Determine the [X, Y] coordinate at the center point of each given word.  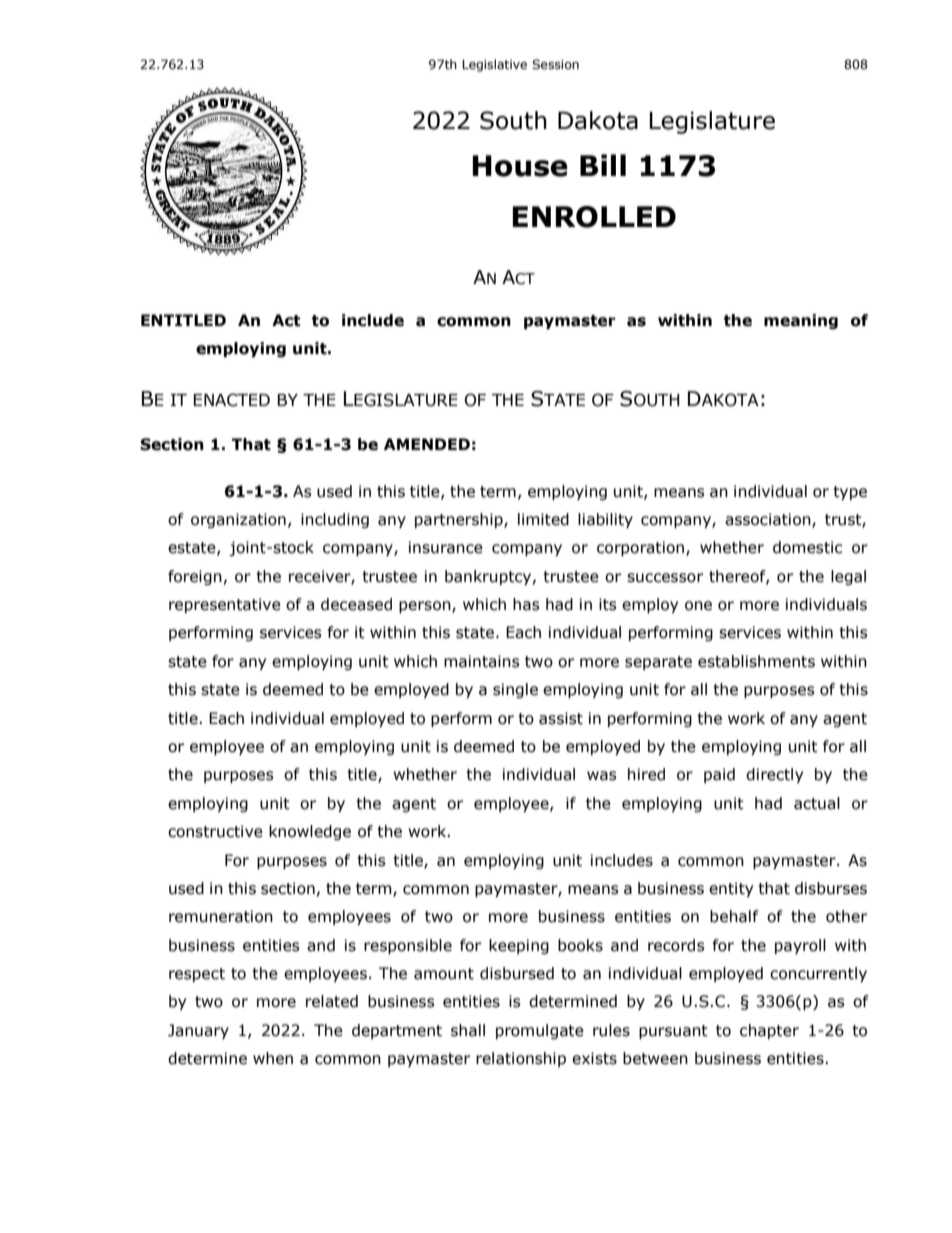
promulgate [540, 1031]
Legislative [494, 65]
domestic [807, 547]
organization [238, 520]
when [273, 1058]
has [526, 604]
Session [555, 64]
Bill [603, 165]
